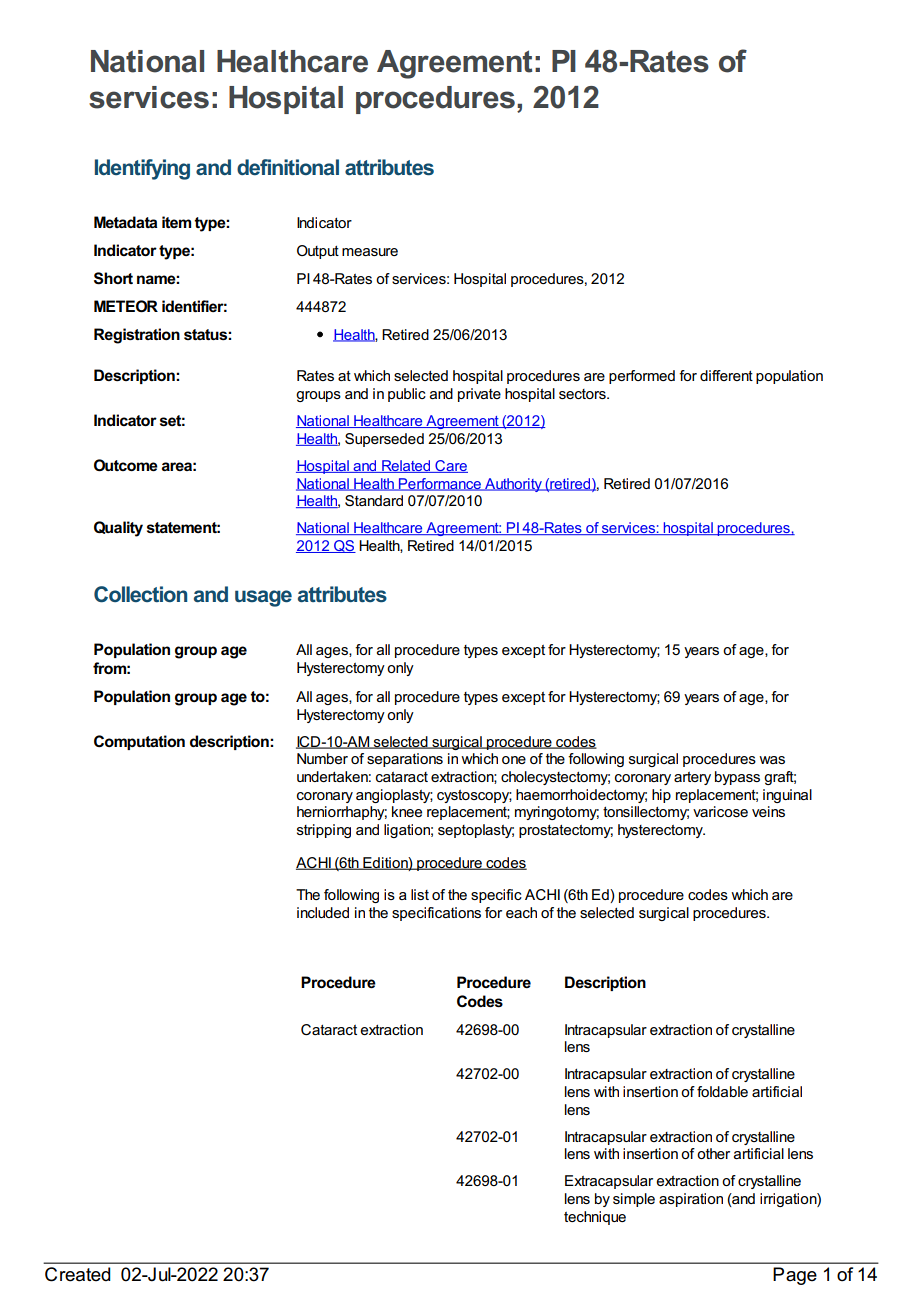  I want to click on different, so click(726, 375).
